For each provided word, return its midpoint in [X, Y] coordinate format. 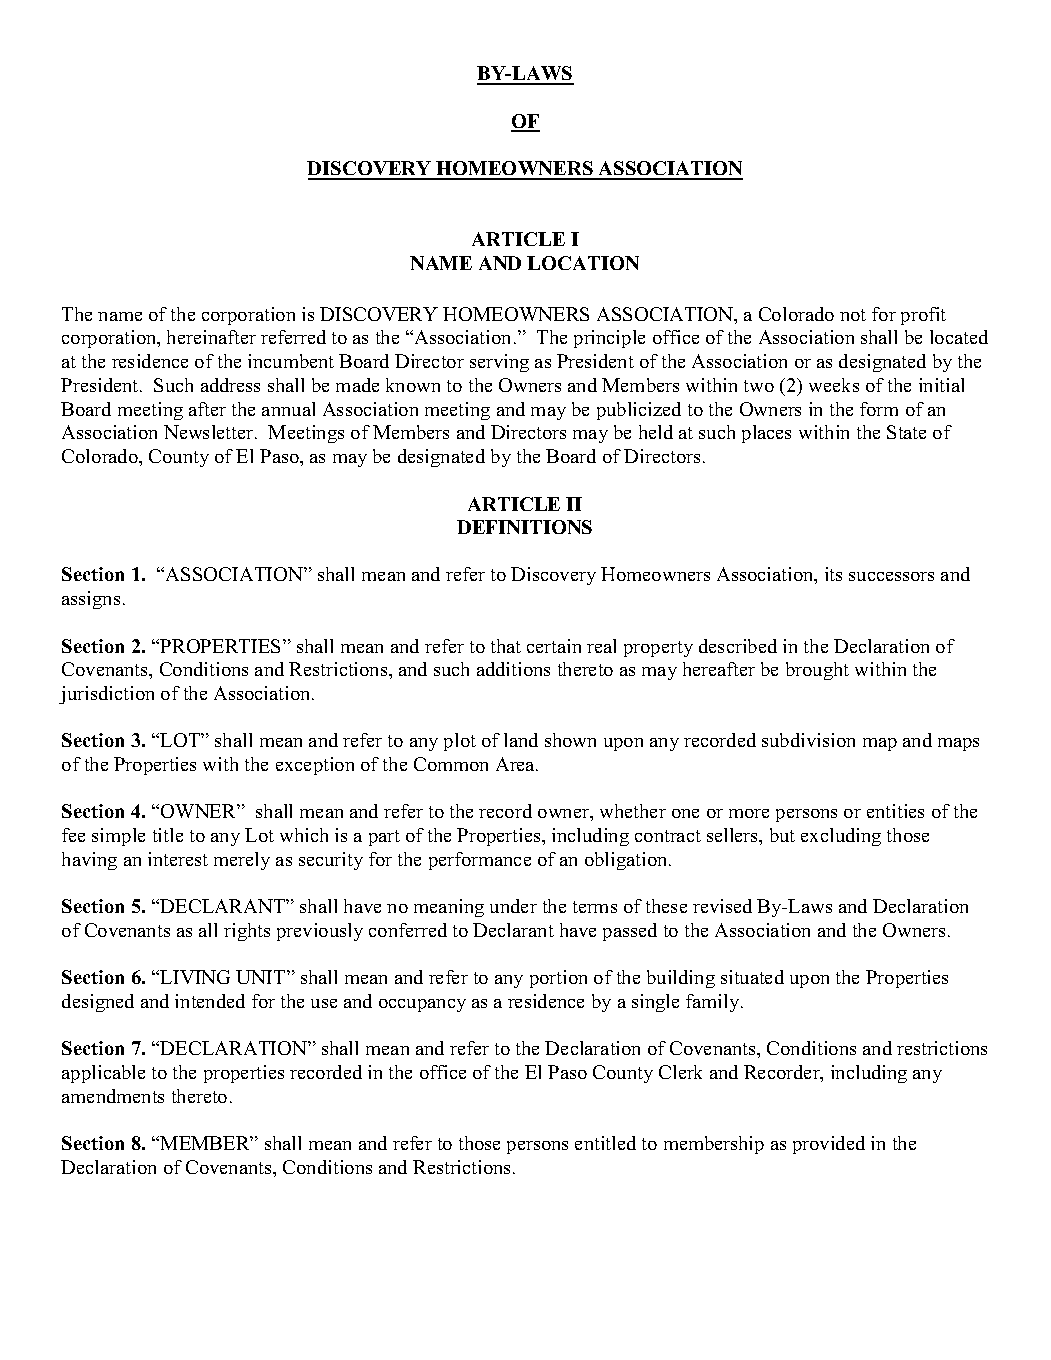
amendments [113, 1096]
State [906, 432]
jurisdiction [106, 695]
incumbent [291, 361]
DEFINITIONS [524, 527]
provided [829, 1145]
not [853, 315]
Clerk [680, 1072]
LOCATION [583, 263]
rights [247, 932]
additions [513, 669]
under [513, 906]
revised [722, 906]
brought [817, 671]
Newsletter [210, 432]
